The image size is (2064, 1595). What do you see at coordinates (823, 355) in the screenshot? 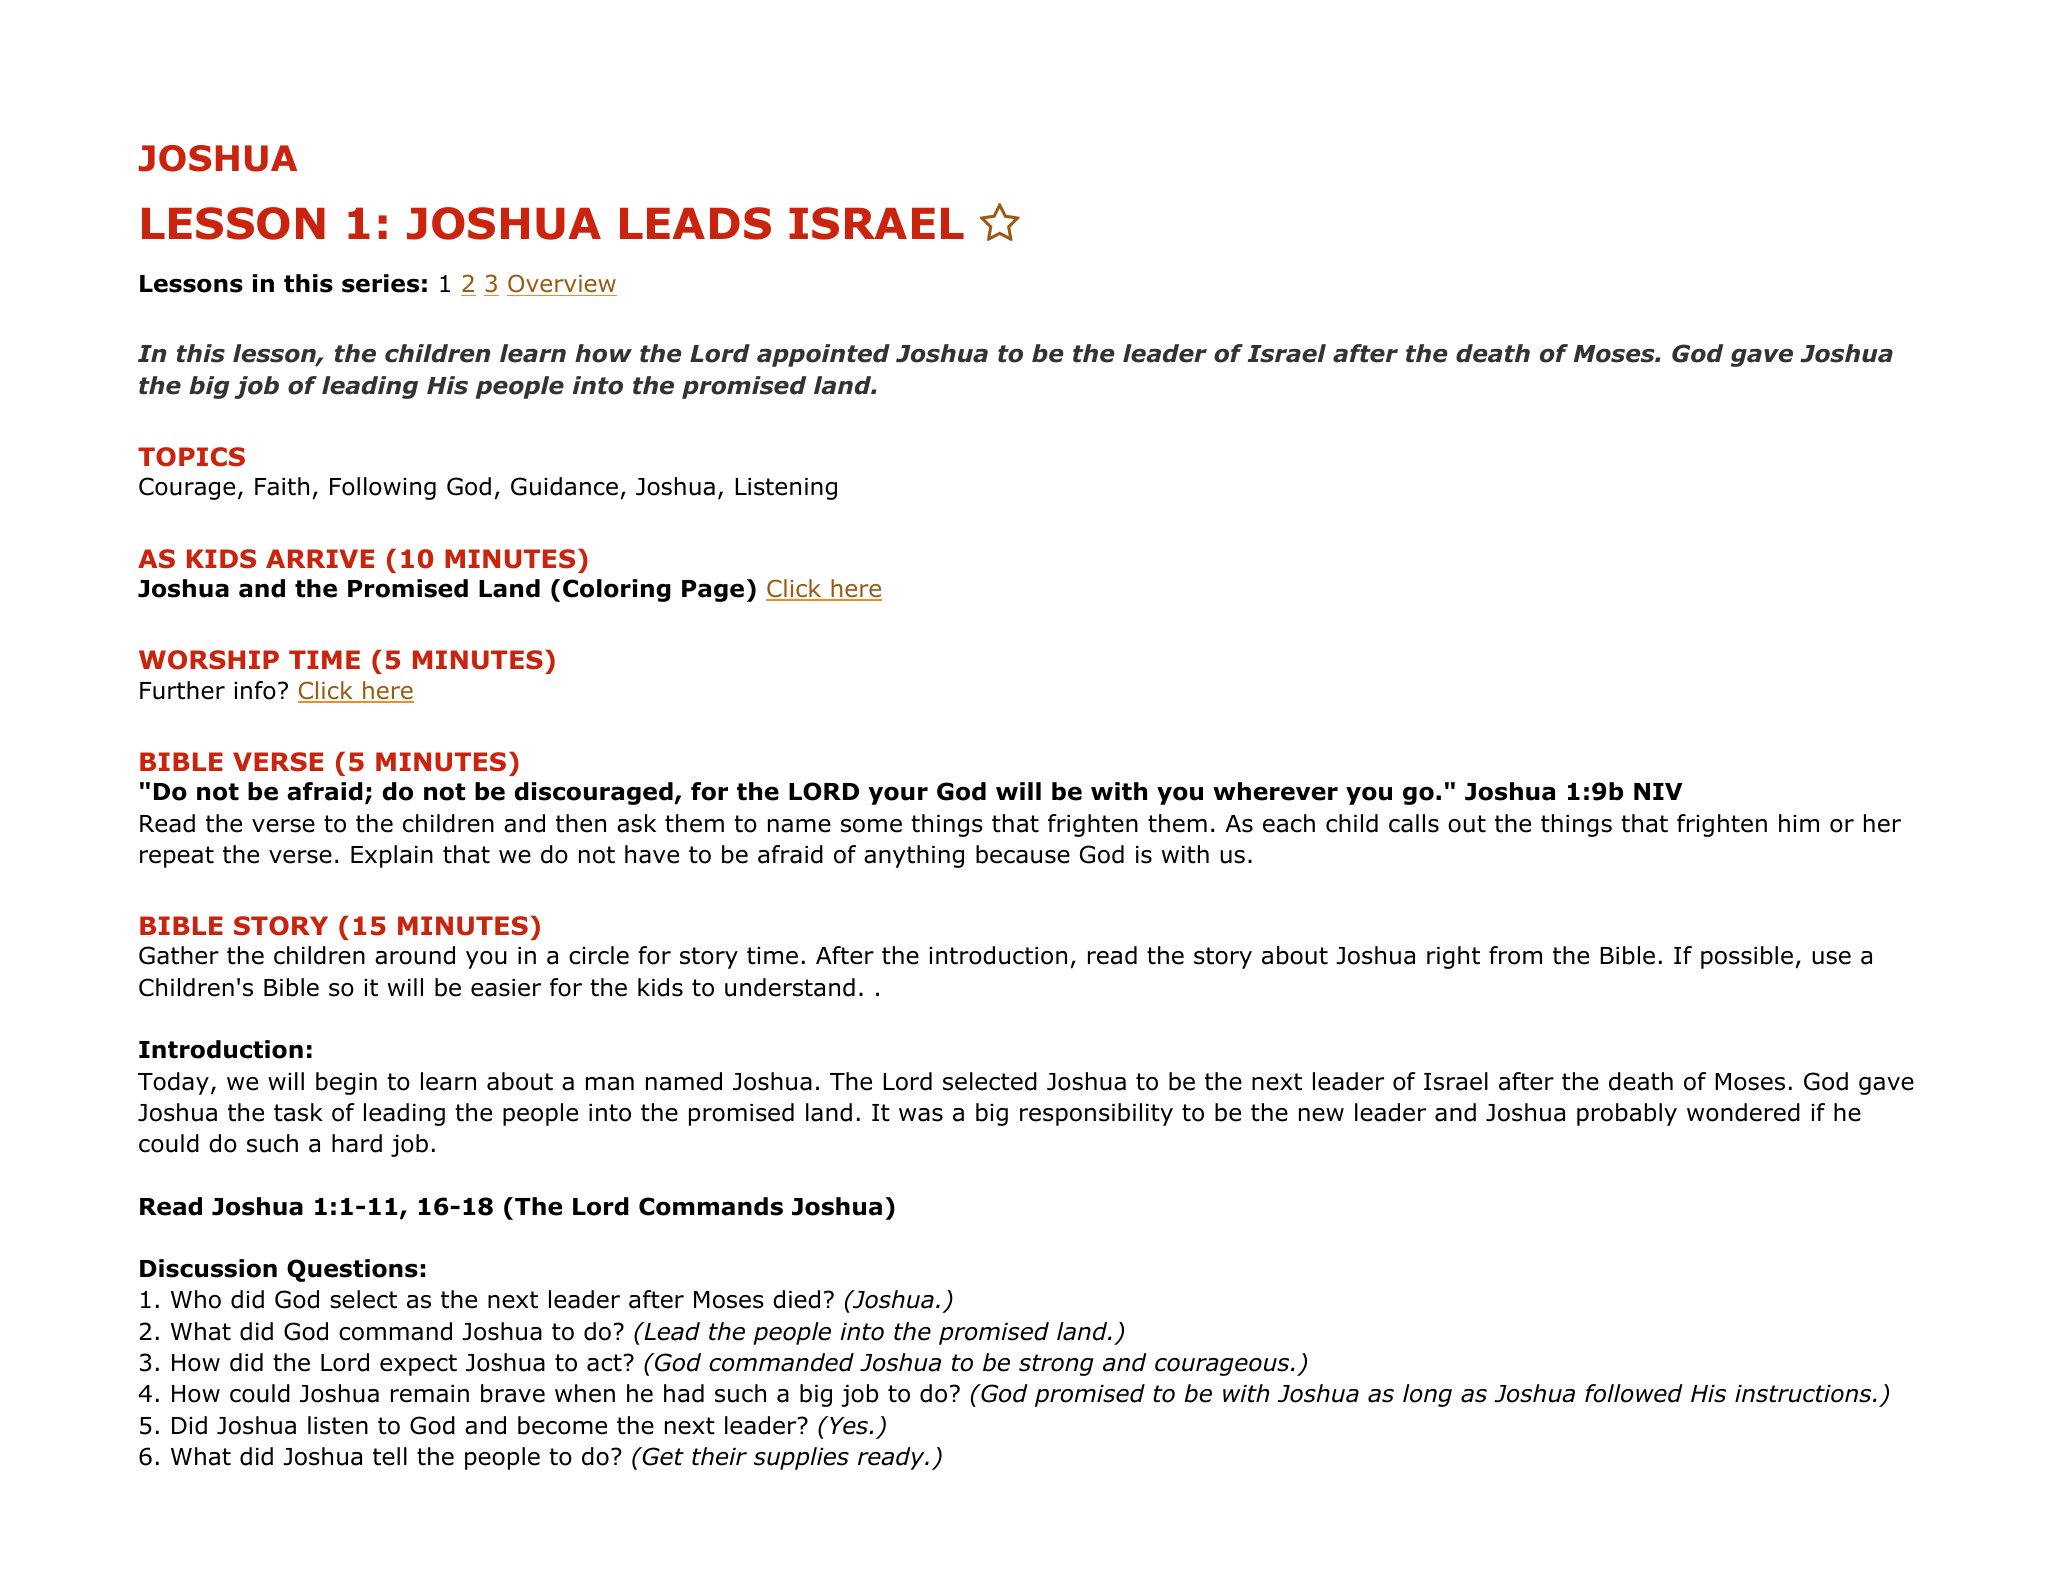
I see `appointed` at bounding box center [823, 355].
